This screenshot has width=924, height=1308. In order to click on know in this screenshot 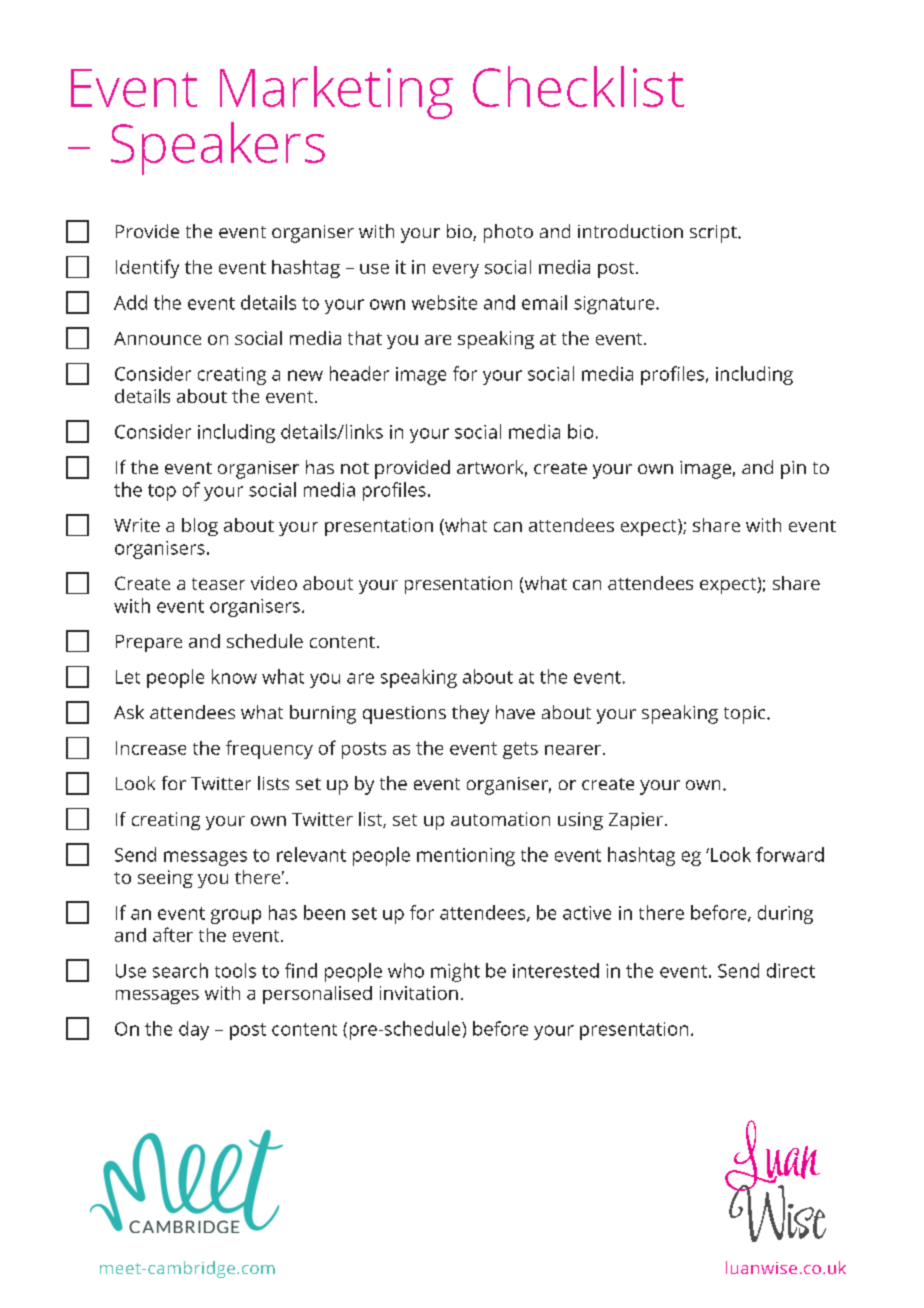, I will do `click(234, 676)`.
